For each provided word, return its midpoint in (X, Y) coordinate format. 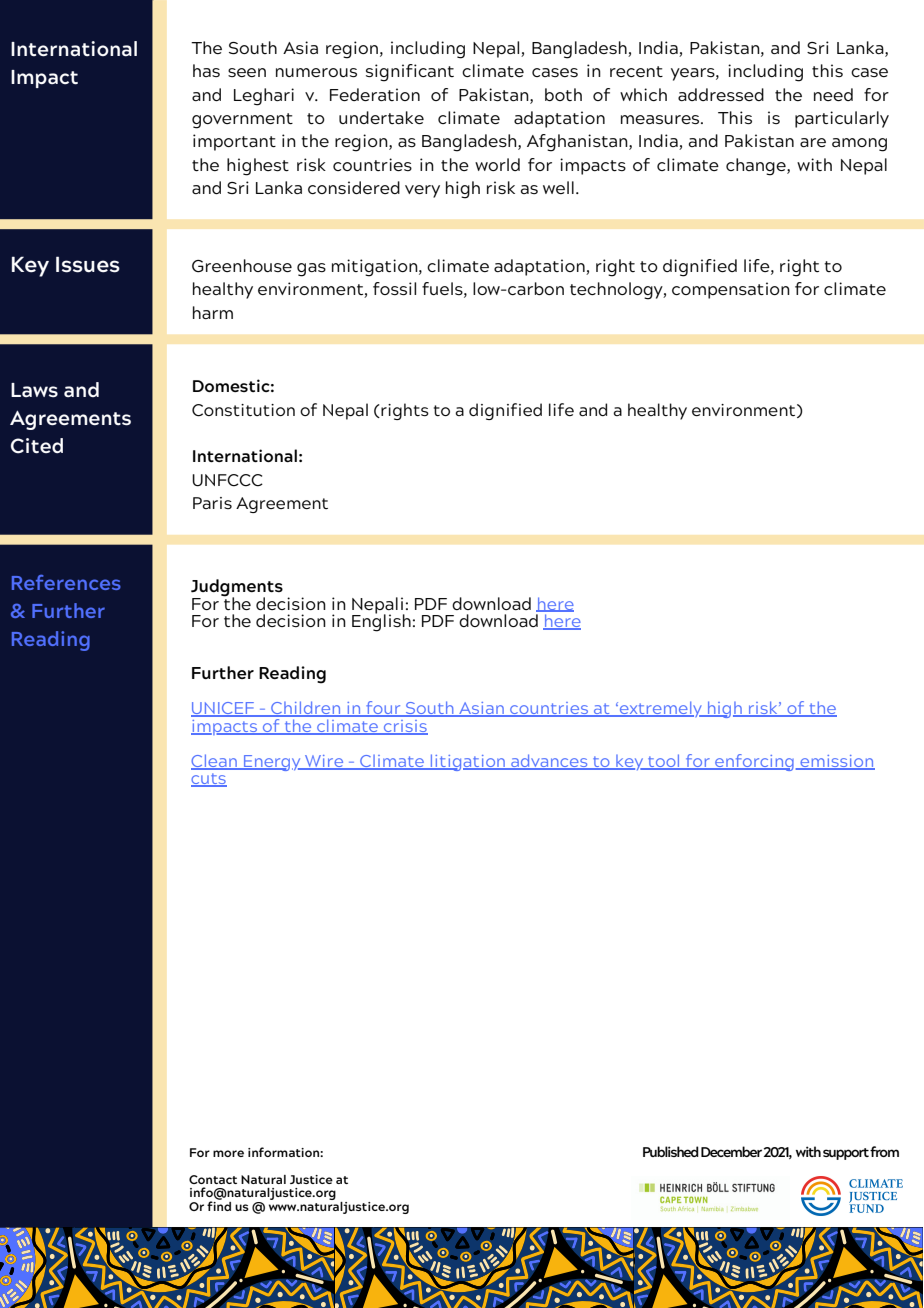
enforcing (753, 762)
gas (311, 270)
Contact (213, 1179)
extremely (661, 709)
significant (410, 73)
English (381, 622)
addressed (721, 94)
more (228, 1153)
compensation (731, 290)
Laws (34, 390)
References (66, 582)
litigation (468, 762)
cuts (209, 780)
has (206, 70)
